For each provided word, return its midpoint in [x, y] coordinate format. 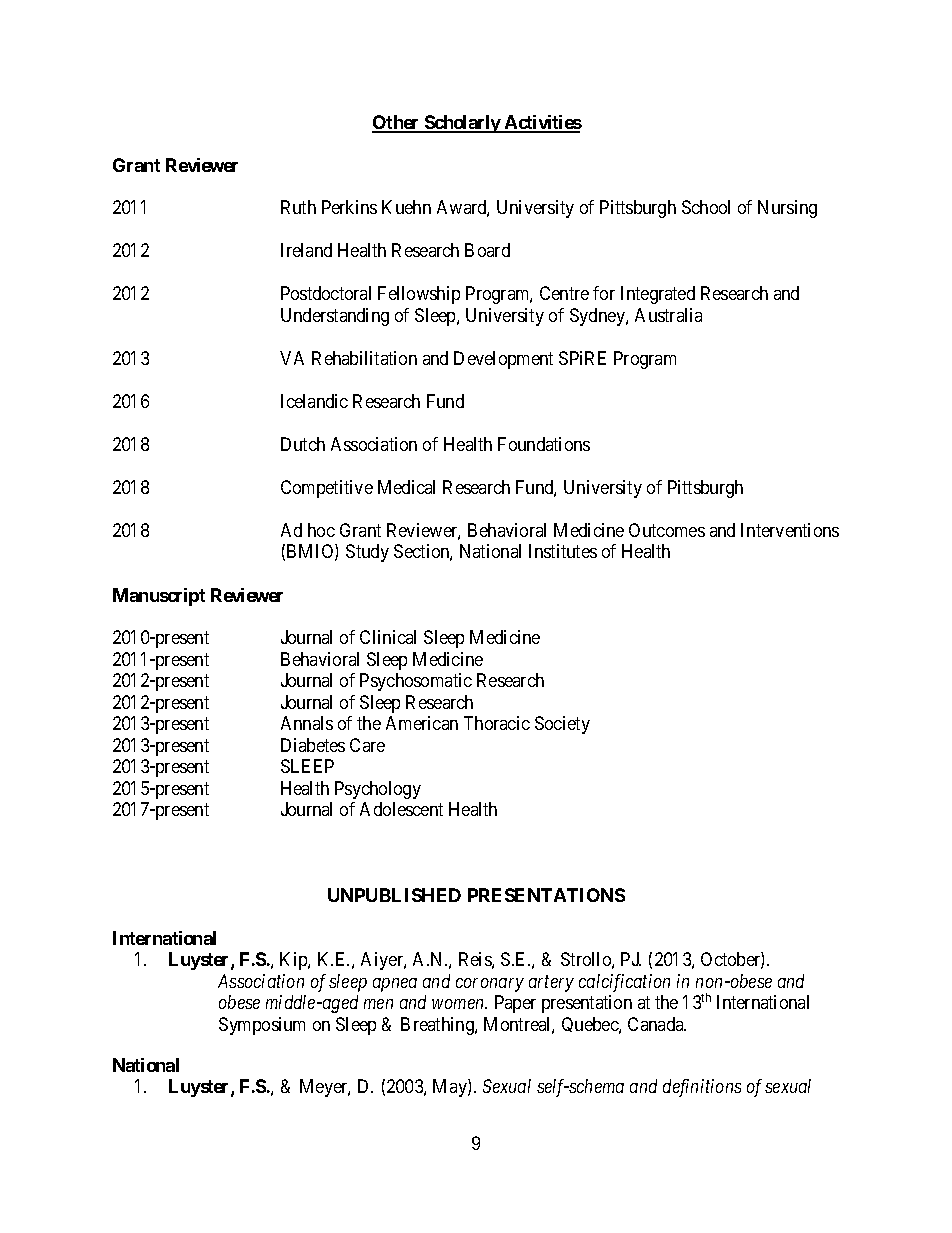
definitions [702, 1088]
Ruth [298, 207]
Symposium [262, 1026]
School [706, 207]
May [451, 1088]
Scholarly [462, 124]
